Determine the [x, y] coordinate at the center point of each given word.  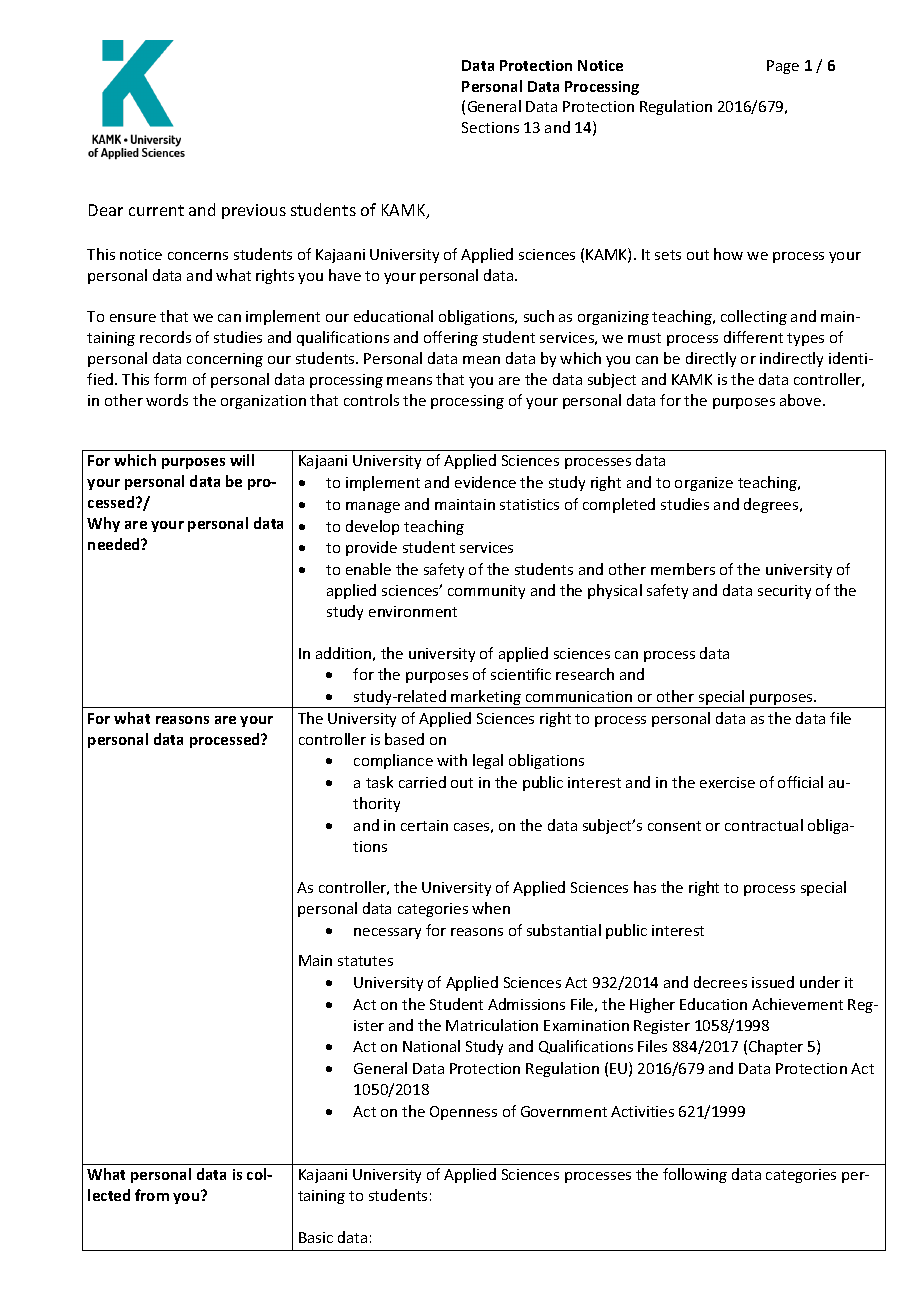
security [784, 592]
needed [115, 544]
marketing [487, 699]
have [345, 275]
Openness [463, 1113]
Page [783, 67]
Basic [316, 1237]
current [156, 210]
